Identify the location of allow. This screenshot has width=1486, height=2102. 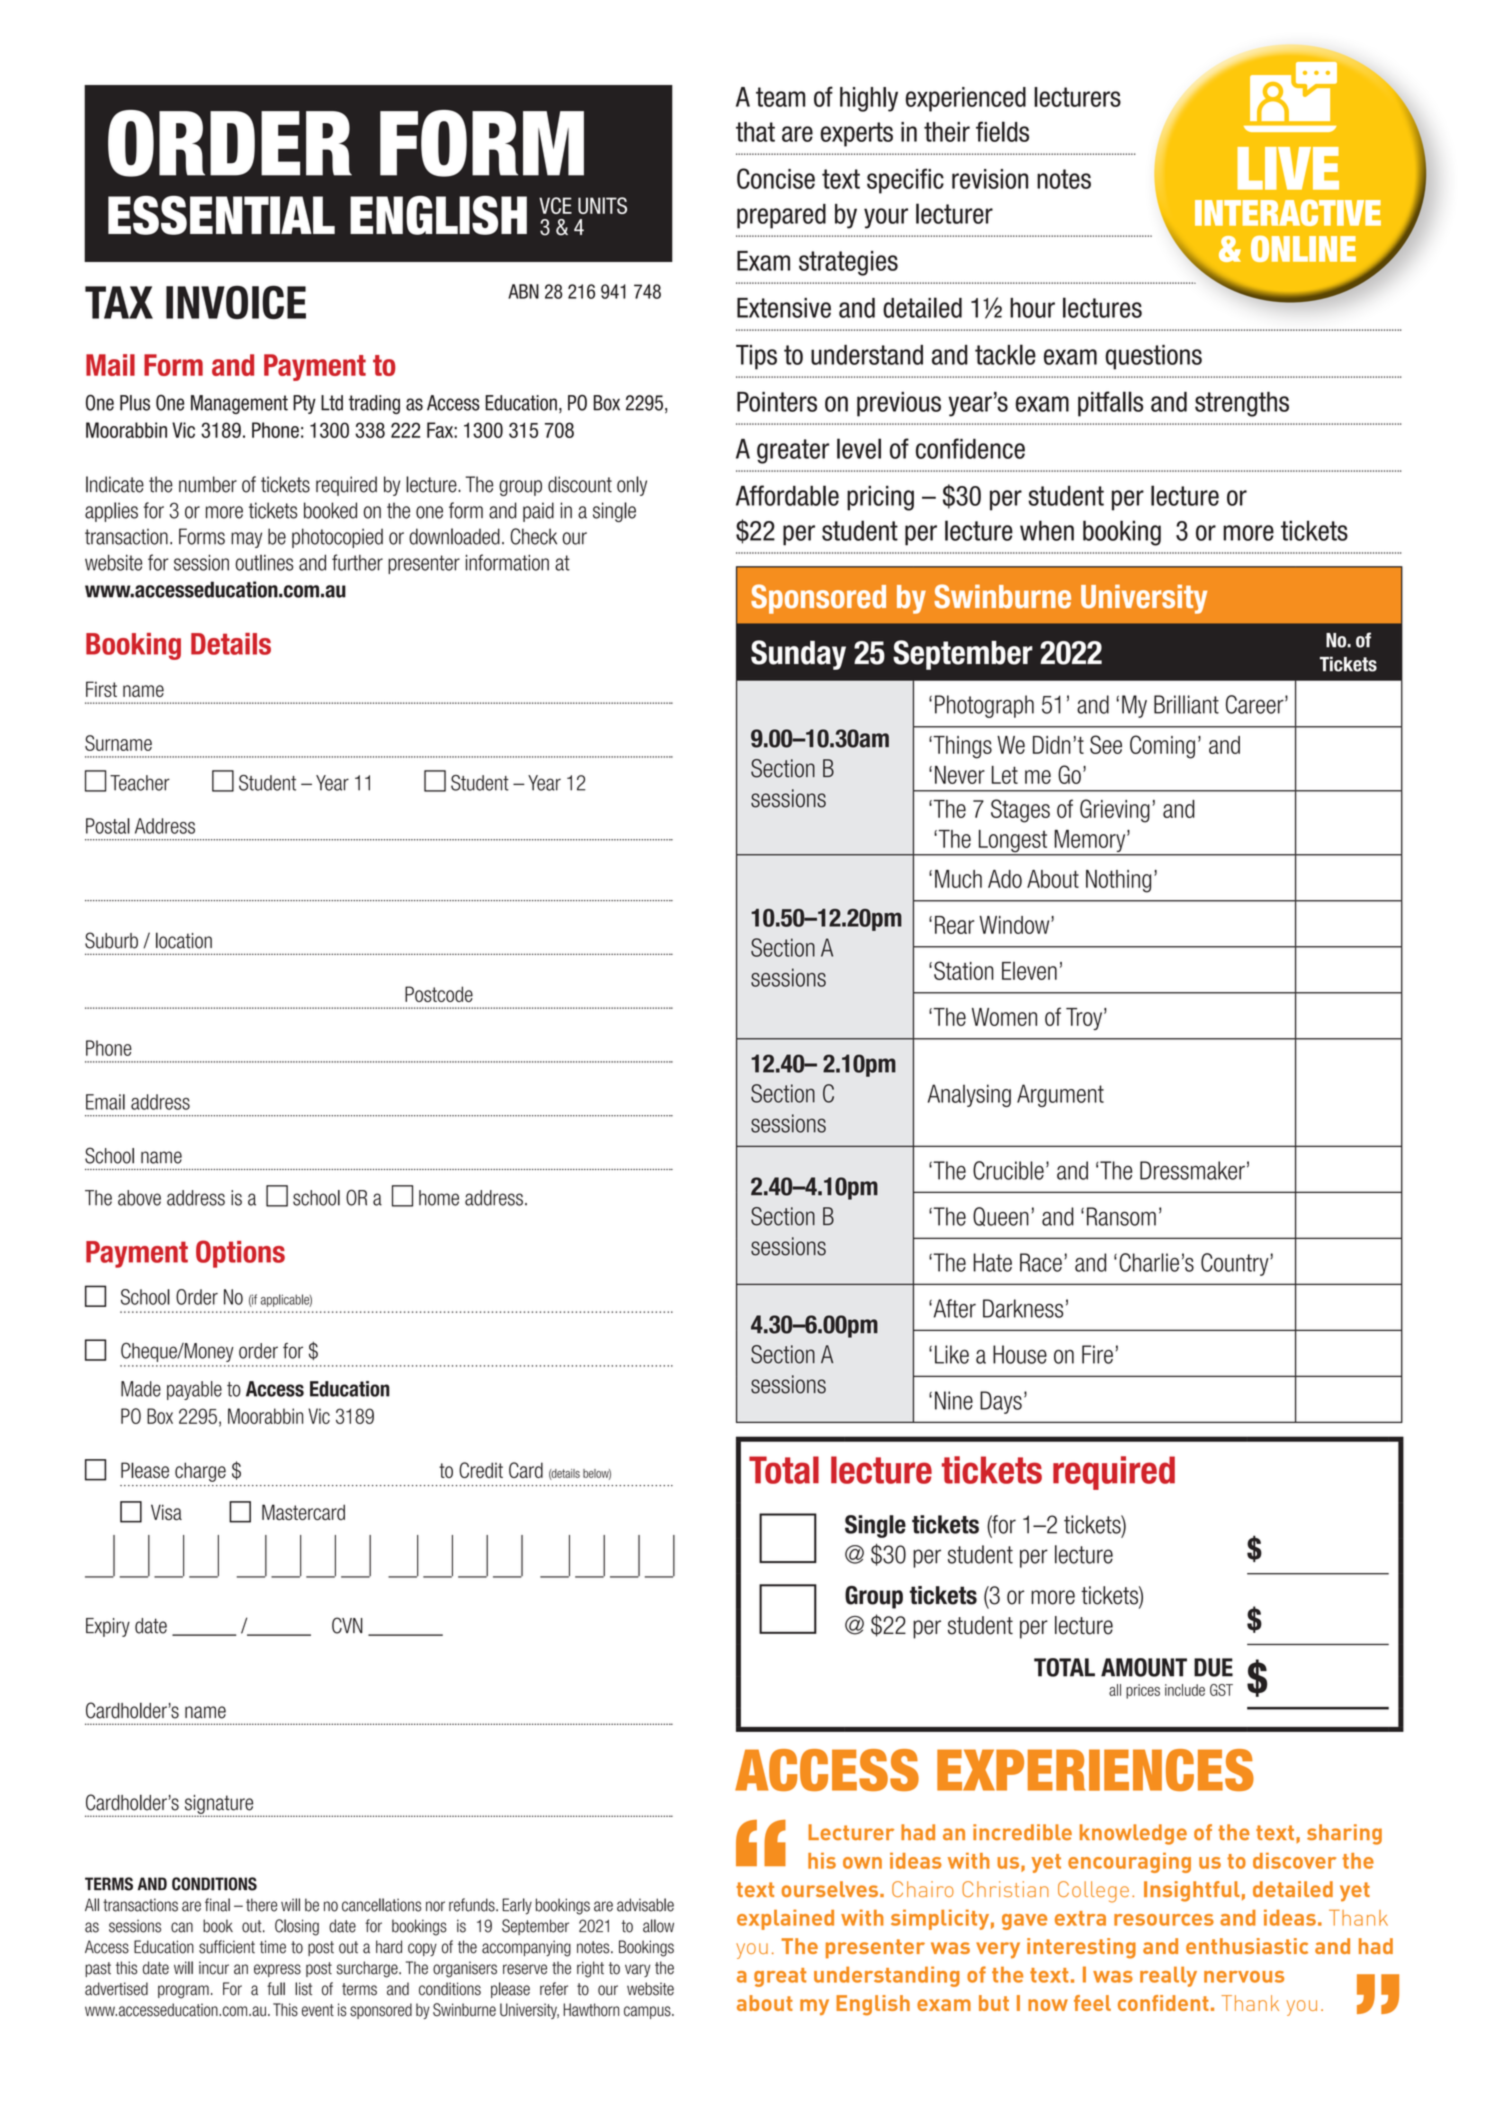
(658, 1926).
